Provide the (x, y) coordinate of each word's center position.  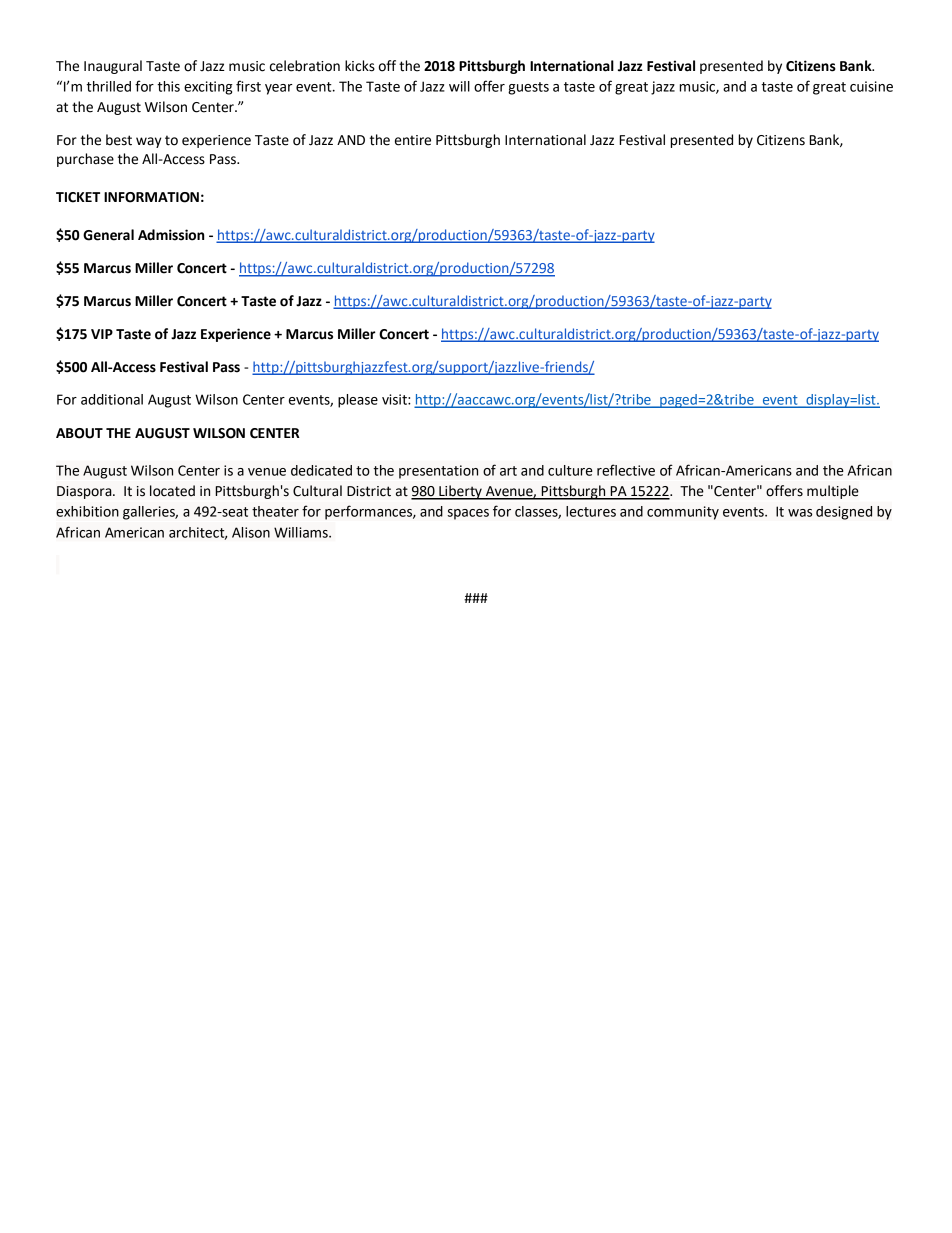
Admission (171, 235)
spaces (468, 514)
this (168, 86)
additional (112, 399)
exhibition (87, 511)
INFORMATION (151, 197)
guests (528, 88)
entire (413, 140)
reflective (626, 470)
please (358, 401)
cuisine (871, 86)
